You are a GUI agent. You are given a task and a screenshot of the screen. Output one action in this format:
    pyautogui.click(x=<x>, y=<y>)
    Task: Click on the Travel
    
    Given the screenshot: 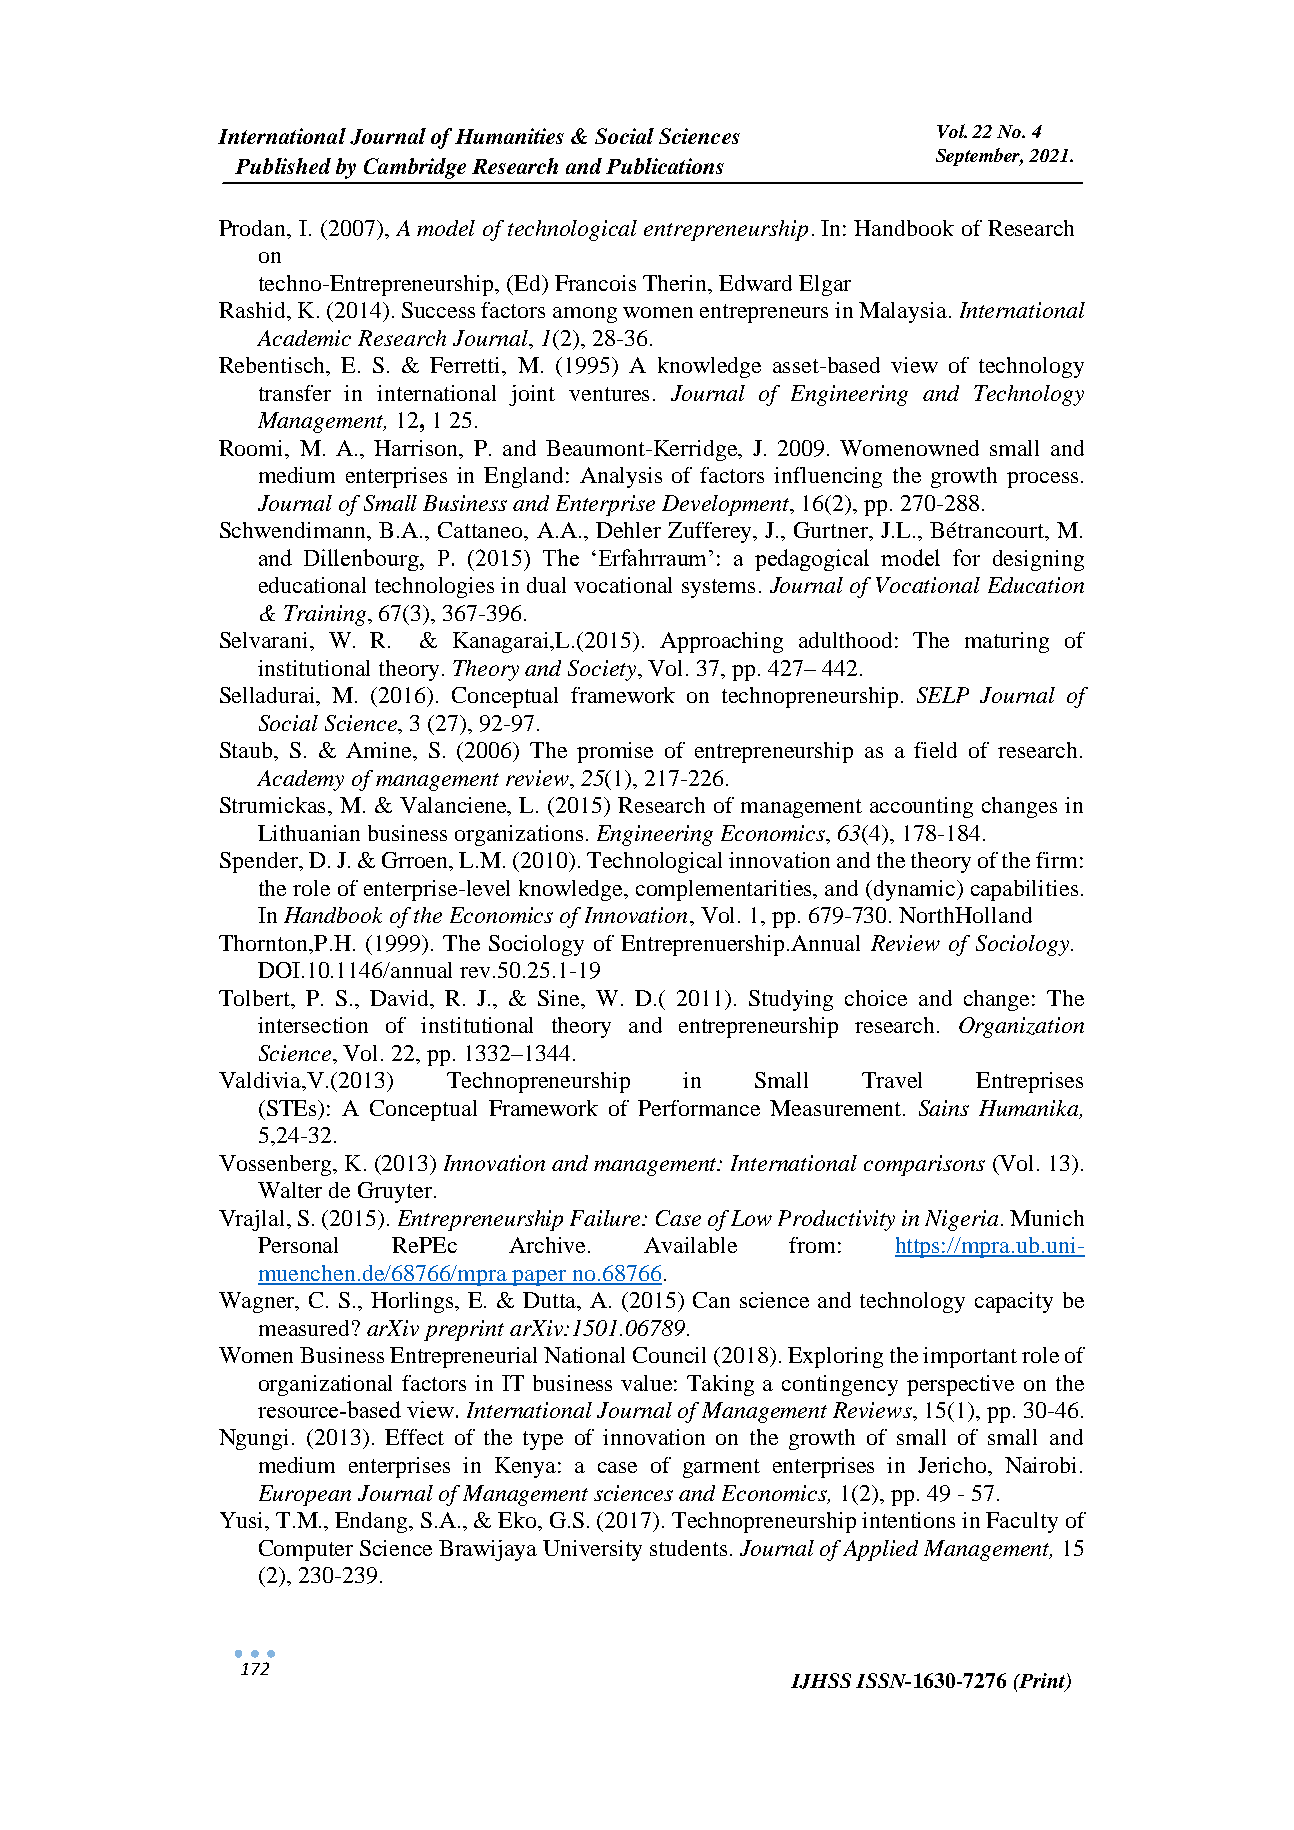 What is the action you would take?
    pyautogui.click(x=892, y=1080)
